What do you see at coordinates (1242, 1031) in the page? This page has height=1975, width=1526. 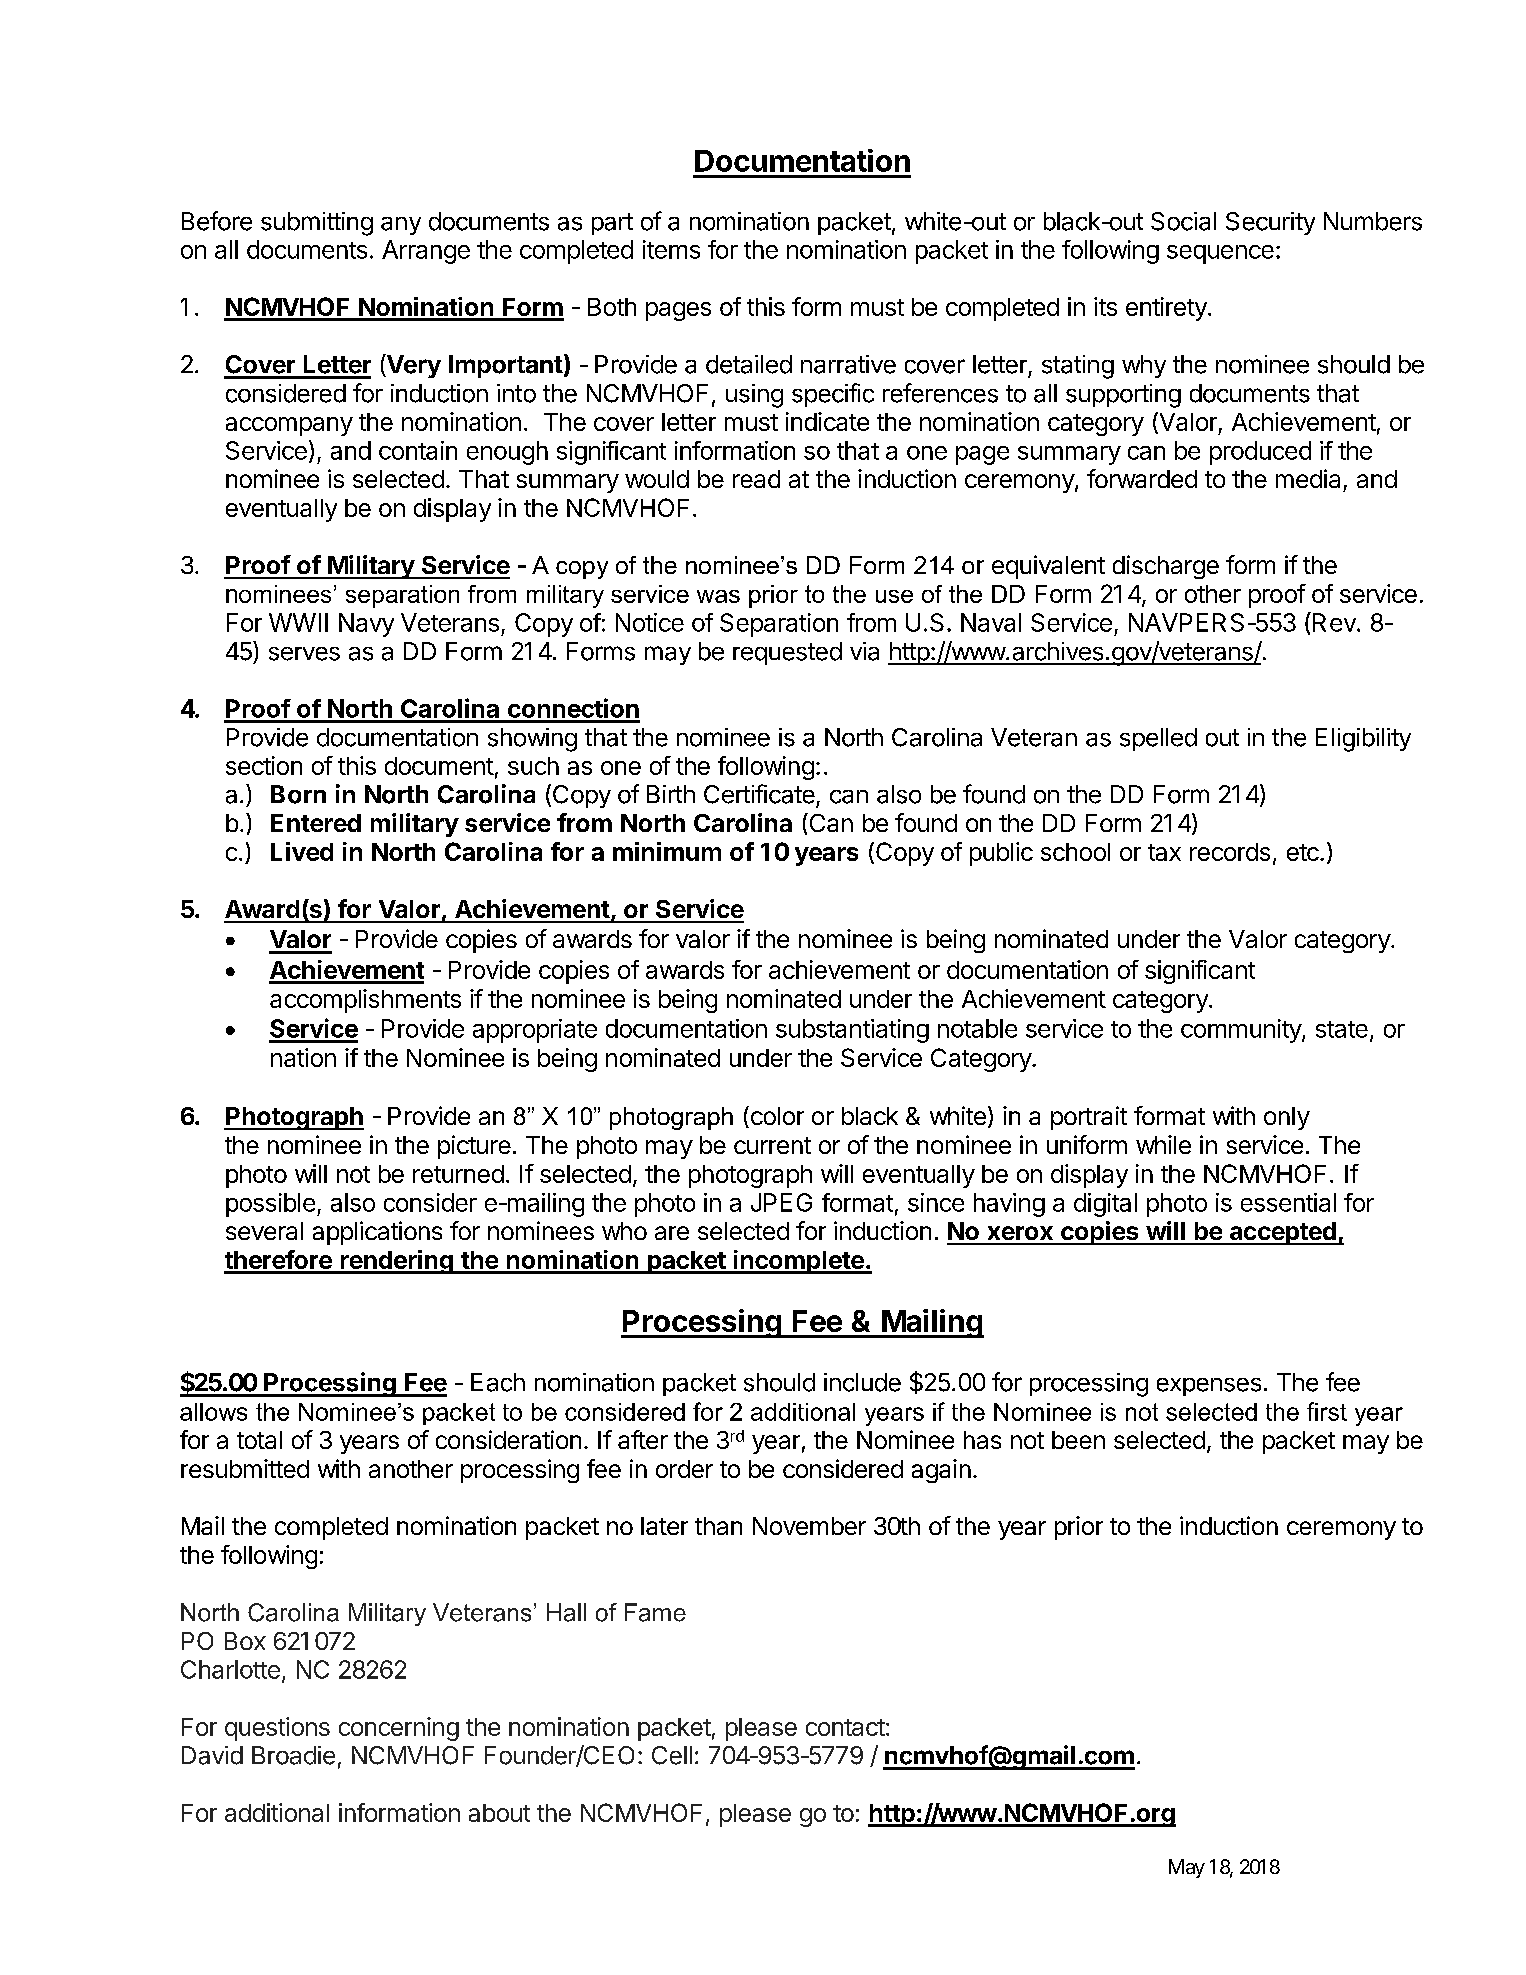 I see `community` at bounding box center [1242, 1031].
